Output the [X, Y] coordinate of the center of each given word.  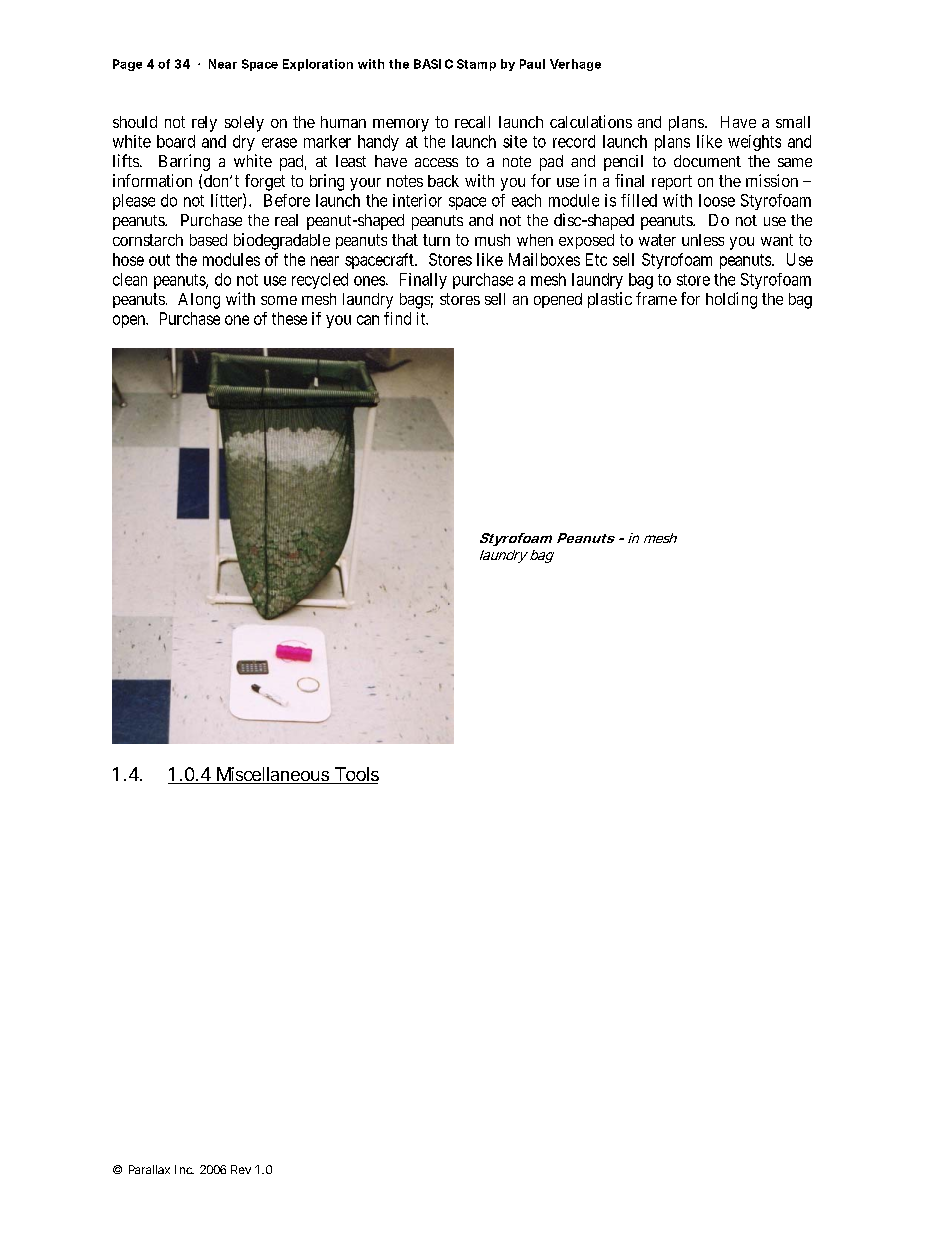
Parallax [149, 1169]
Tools [355, 775]
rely [204, 124]
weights [754, 143]
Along [199, 301]
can [368, 320]
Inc [184, 1169]
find [397, 318]
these [289, 318]
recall [472, 122]
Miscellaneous [272, 775]
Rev [241, 1169]
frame [656, 298]
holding [731, 300]
